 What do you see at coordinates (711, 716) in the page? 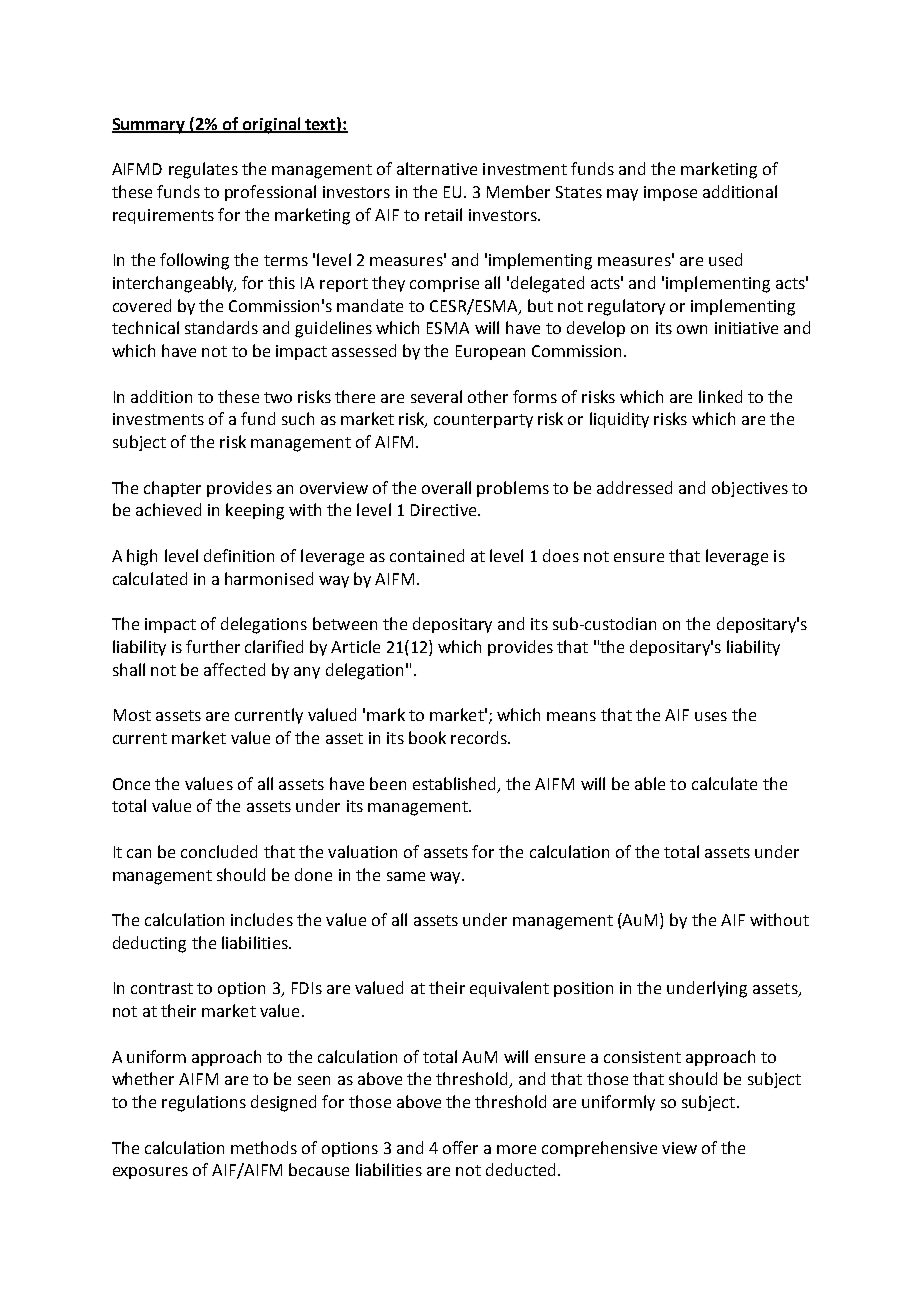
I see `uses` at bounding box center [711, 716].
